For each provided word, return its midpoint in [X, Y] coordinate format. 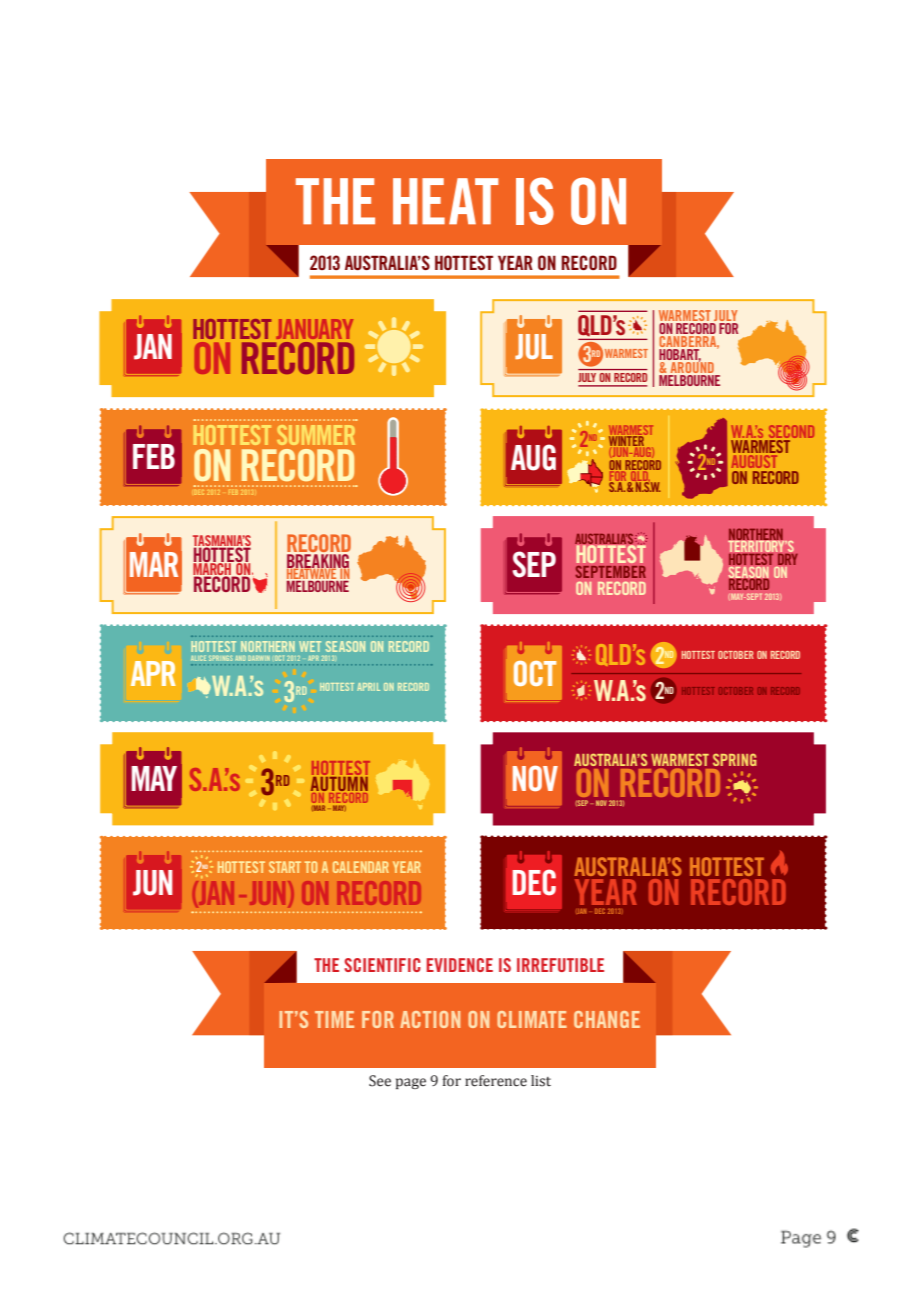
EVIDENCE [460, 965]
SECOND [790, 433]
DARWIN [259, 658]
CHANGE [607, 1019]
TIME [334, 1019]
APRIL [368, 687]
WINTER [626, 441]
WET [310, 646]
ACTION [430, 1019]
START [285, 867]
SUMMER [316, 435]
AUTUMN [339, 784]
